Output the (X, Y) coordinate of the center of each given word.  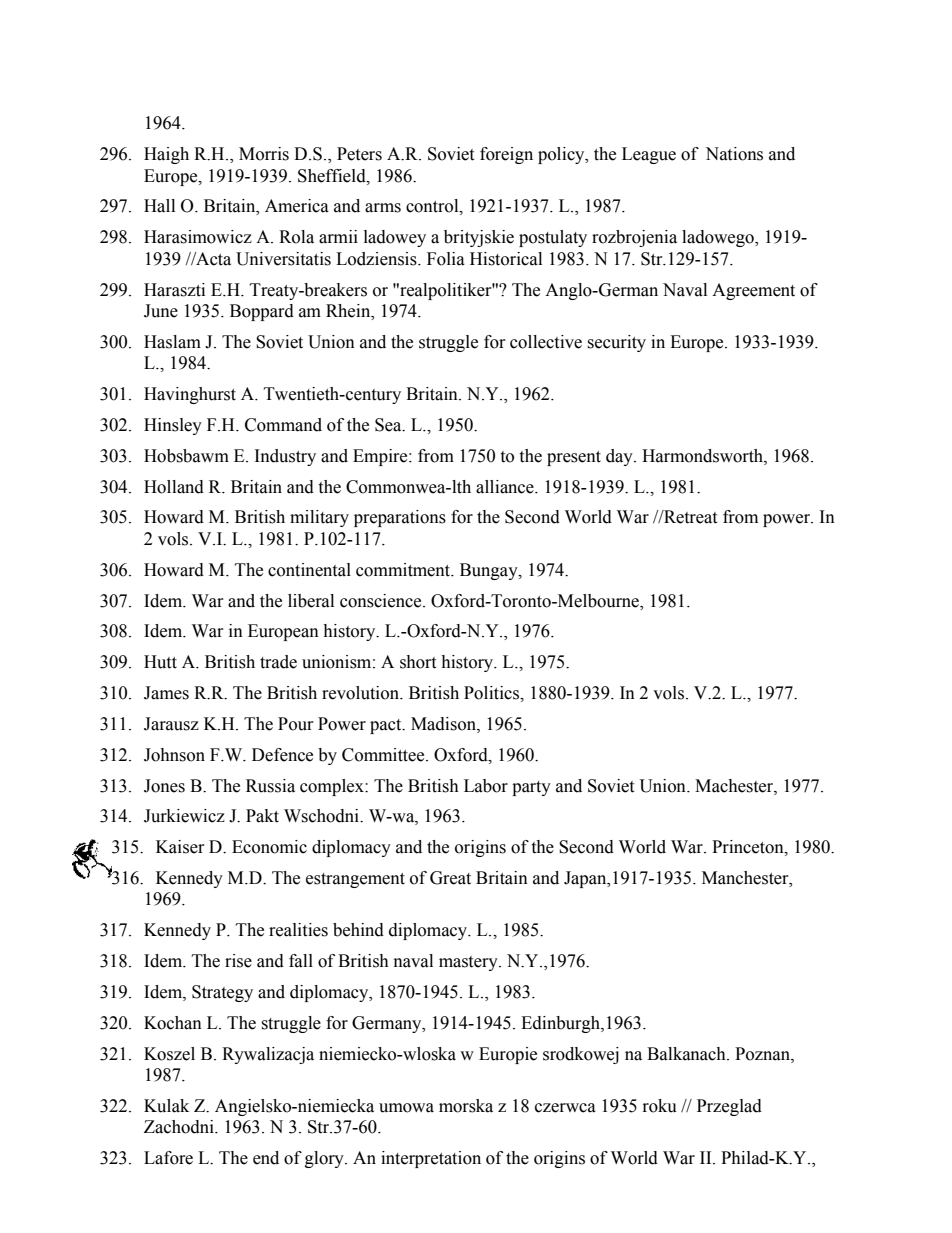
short (418, 662)
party (531, 788)
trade (278, 662)
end (266, 1158)
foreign (506, 155)
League (649, 155)
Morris (264, 154)
